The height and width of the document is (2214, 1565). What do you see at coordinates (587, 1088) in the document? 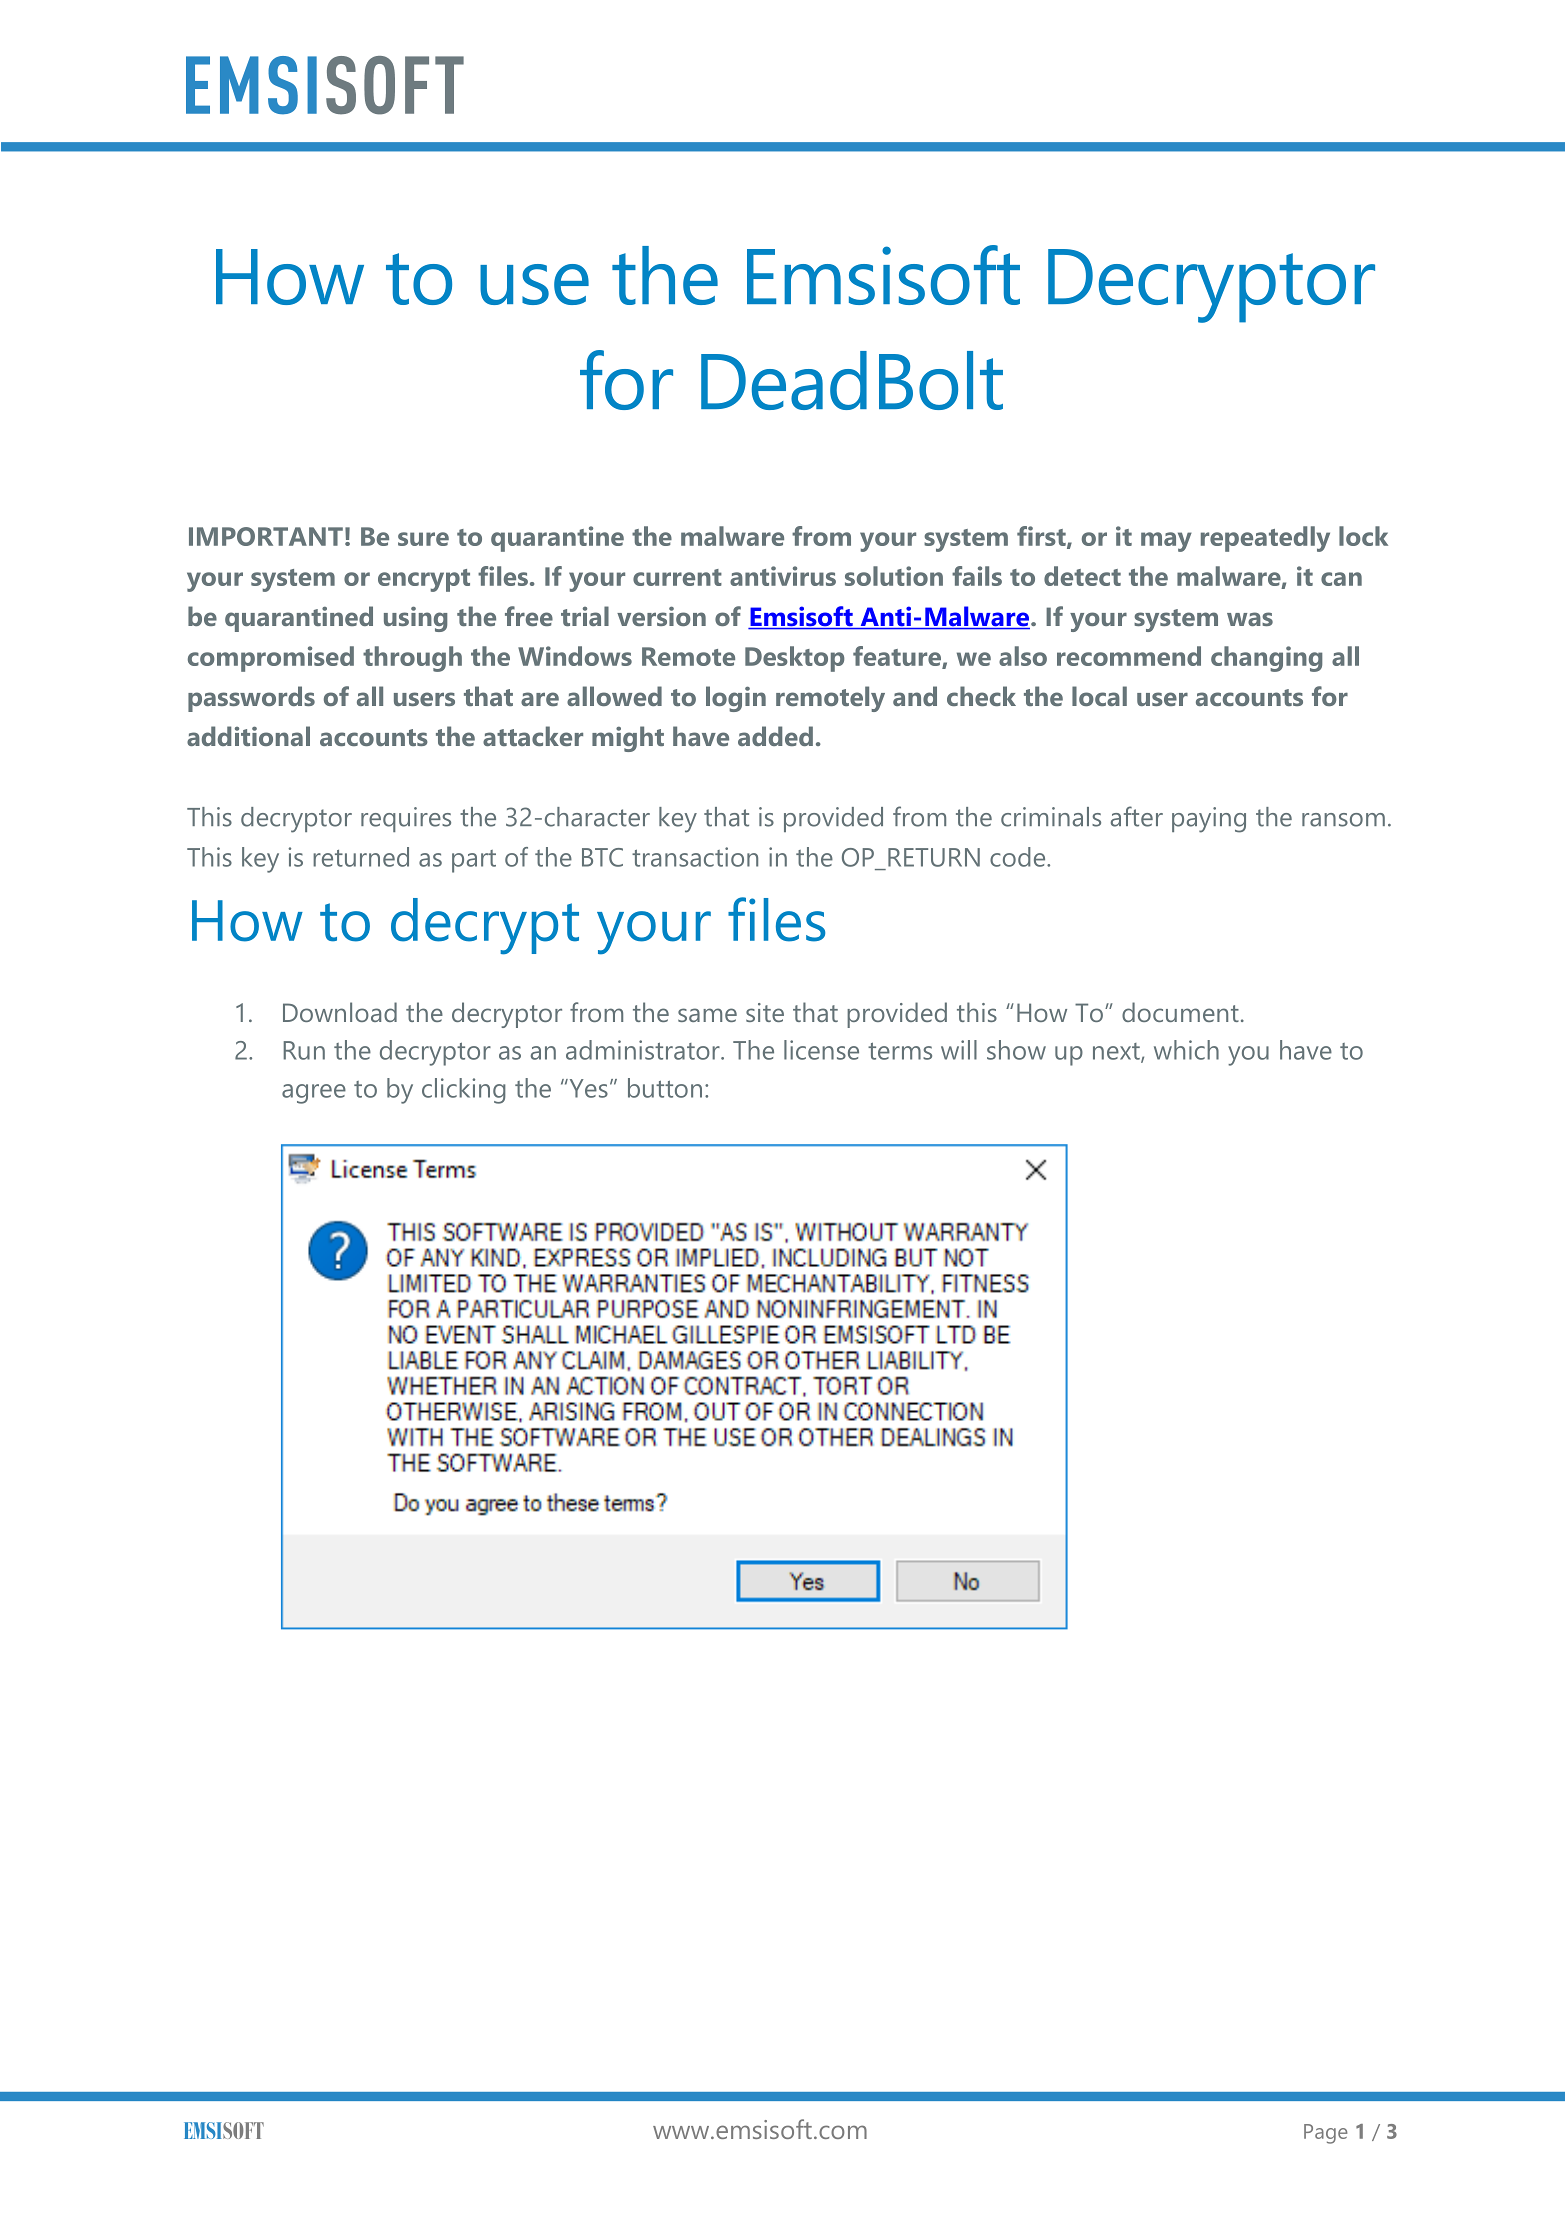
I see `Yes` at bounding box center [587, 1088].
